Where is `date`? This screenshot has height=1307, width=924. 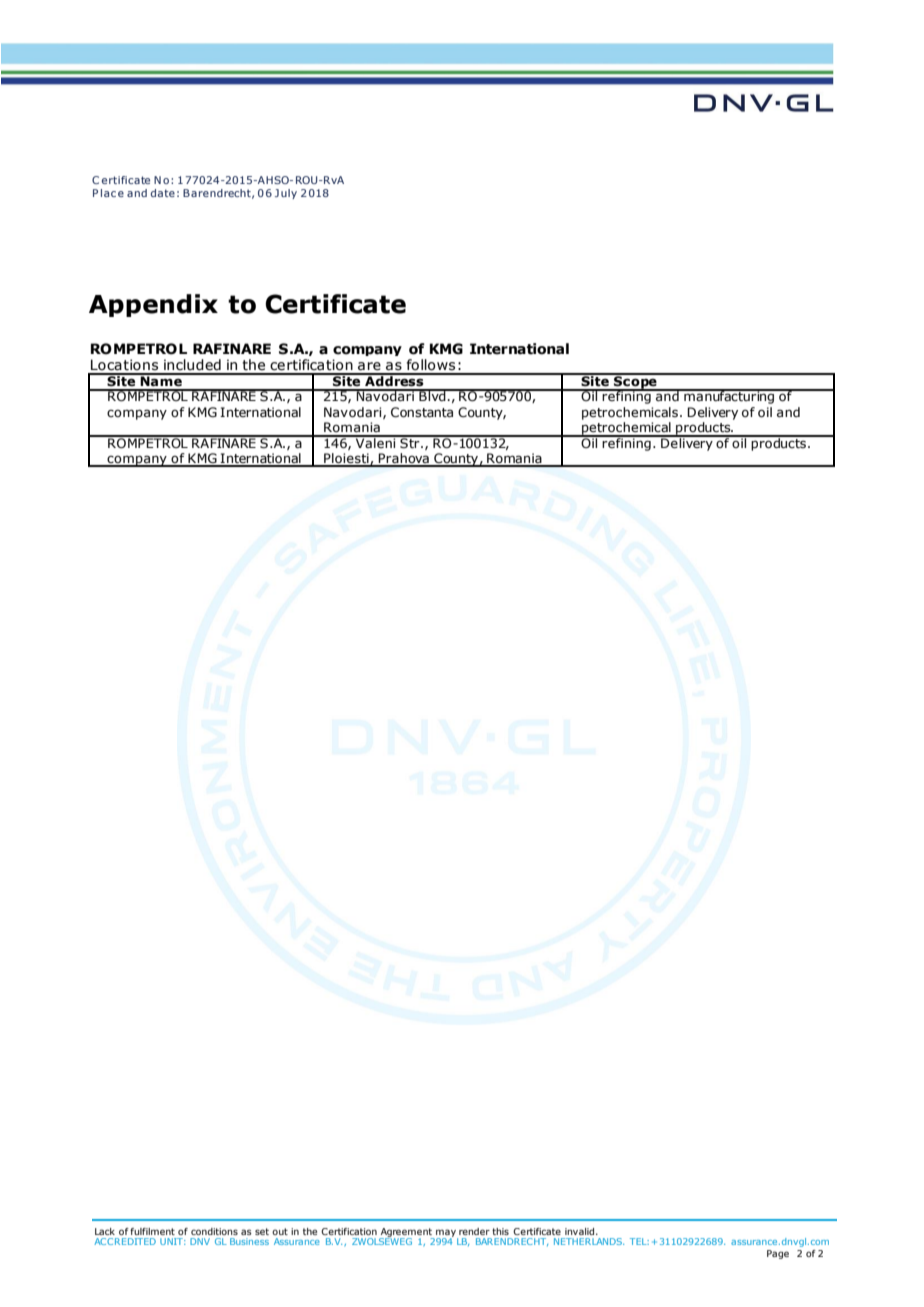
date is located at coordinates (163, 193).
